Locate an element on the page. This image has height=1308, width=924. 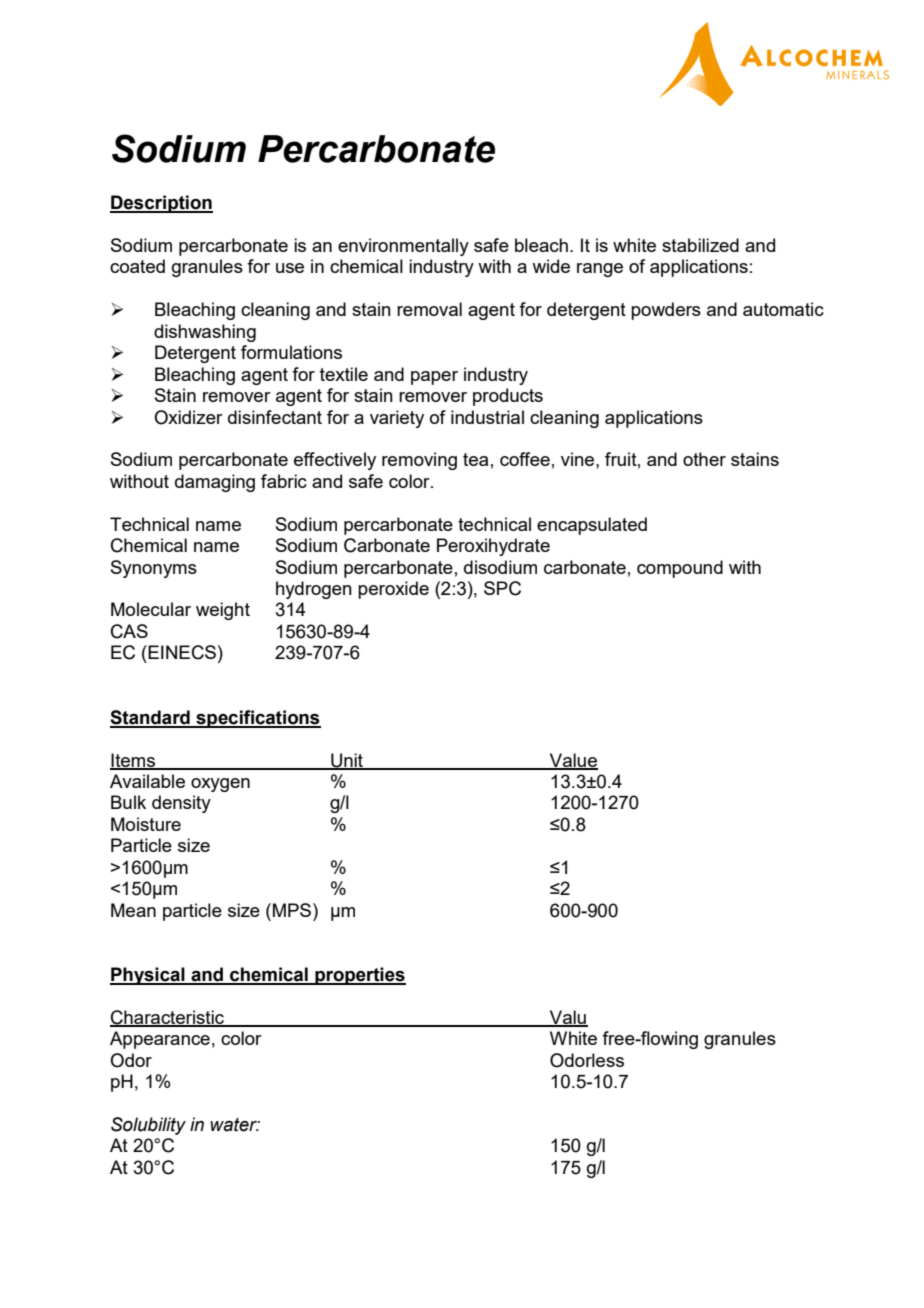
density is located at coordinates (181, 804).
